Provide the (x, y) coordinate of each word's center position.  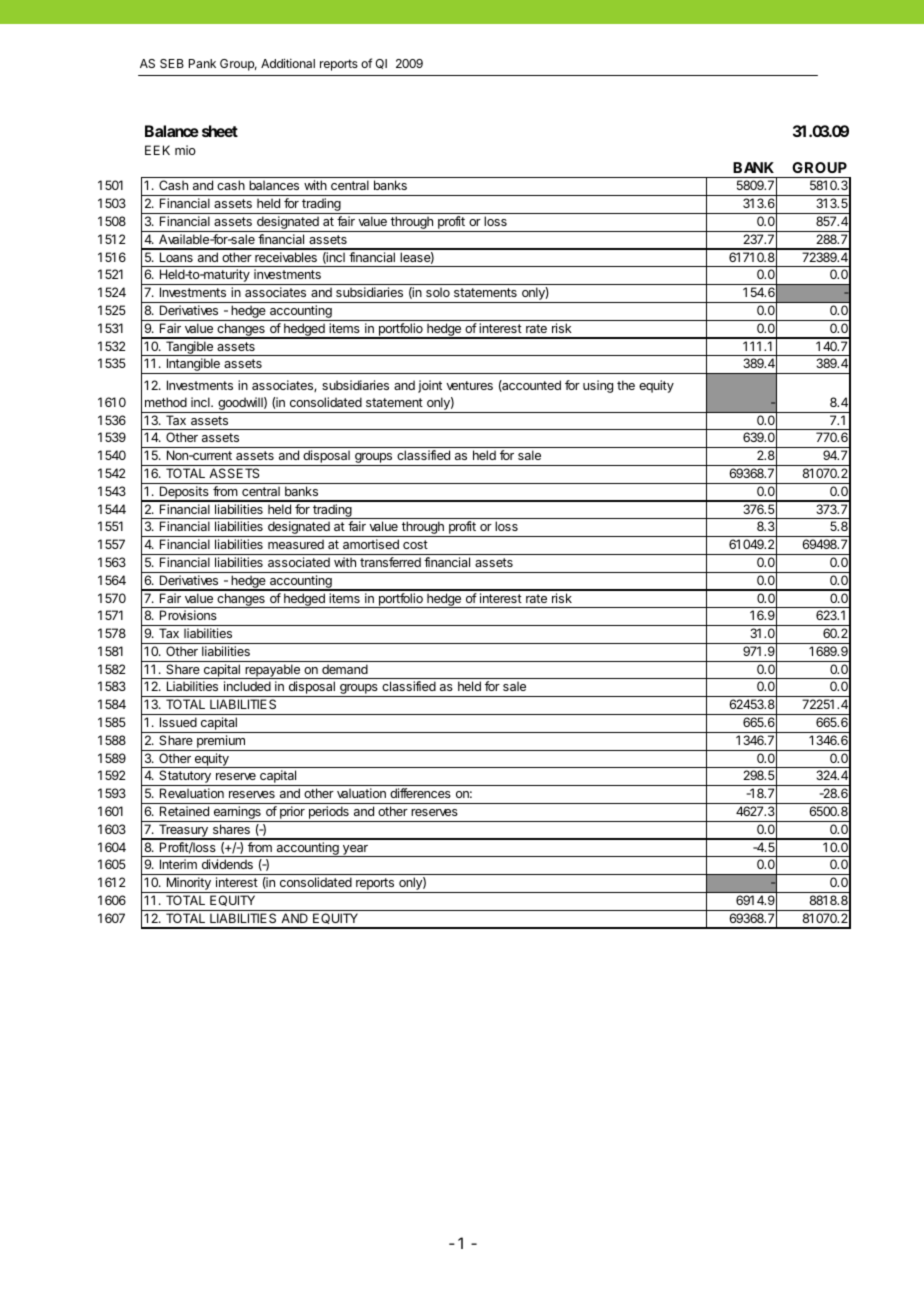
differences (420, 793)
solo (438, 292)
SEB (172, 63)
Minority (188, 885)
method (166, 402)
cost (415, 544)
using (598, 386)
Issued (178, 722)
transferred (390, 562)
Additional (288, 63)
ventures (469, 385)
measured (296, 544)
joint (430, 386)
